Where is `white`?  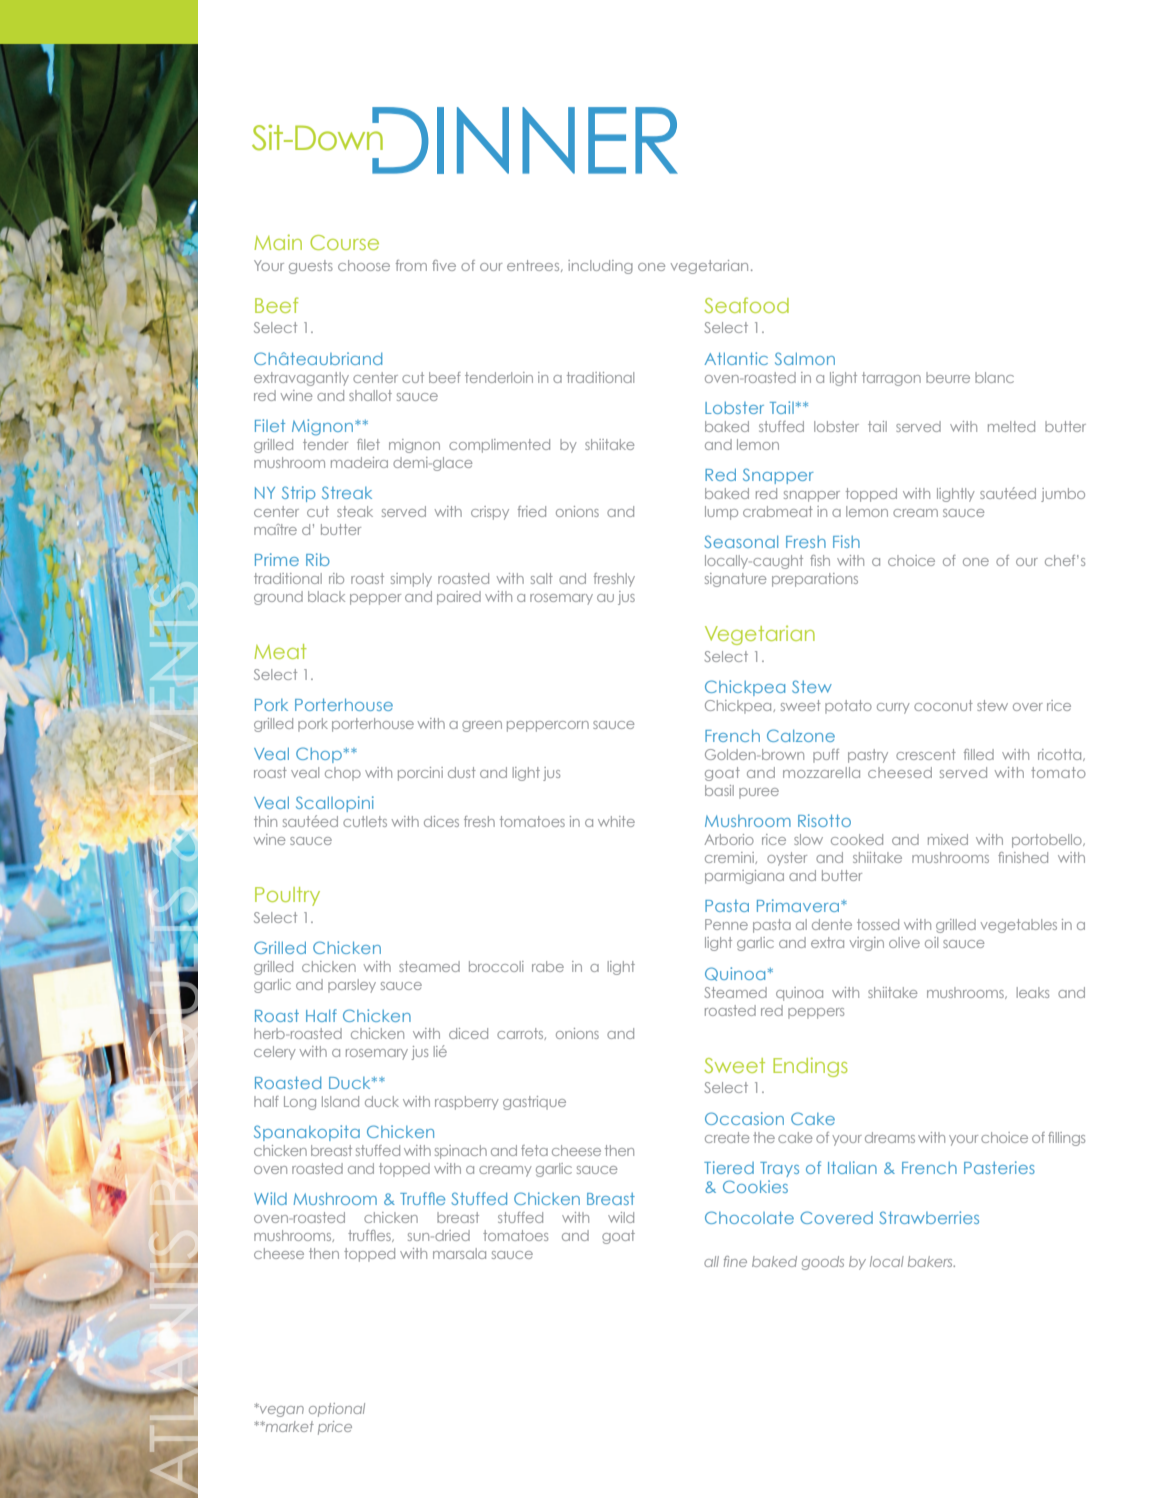
white is located at coordinates (616, 821).
